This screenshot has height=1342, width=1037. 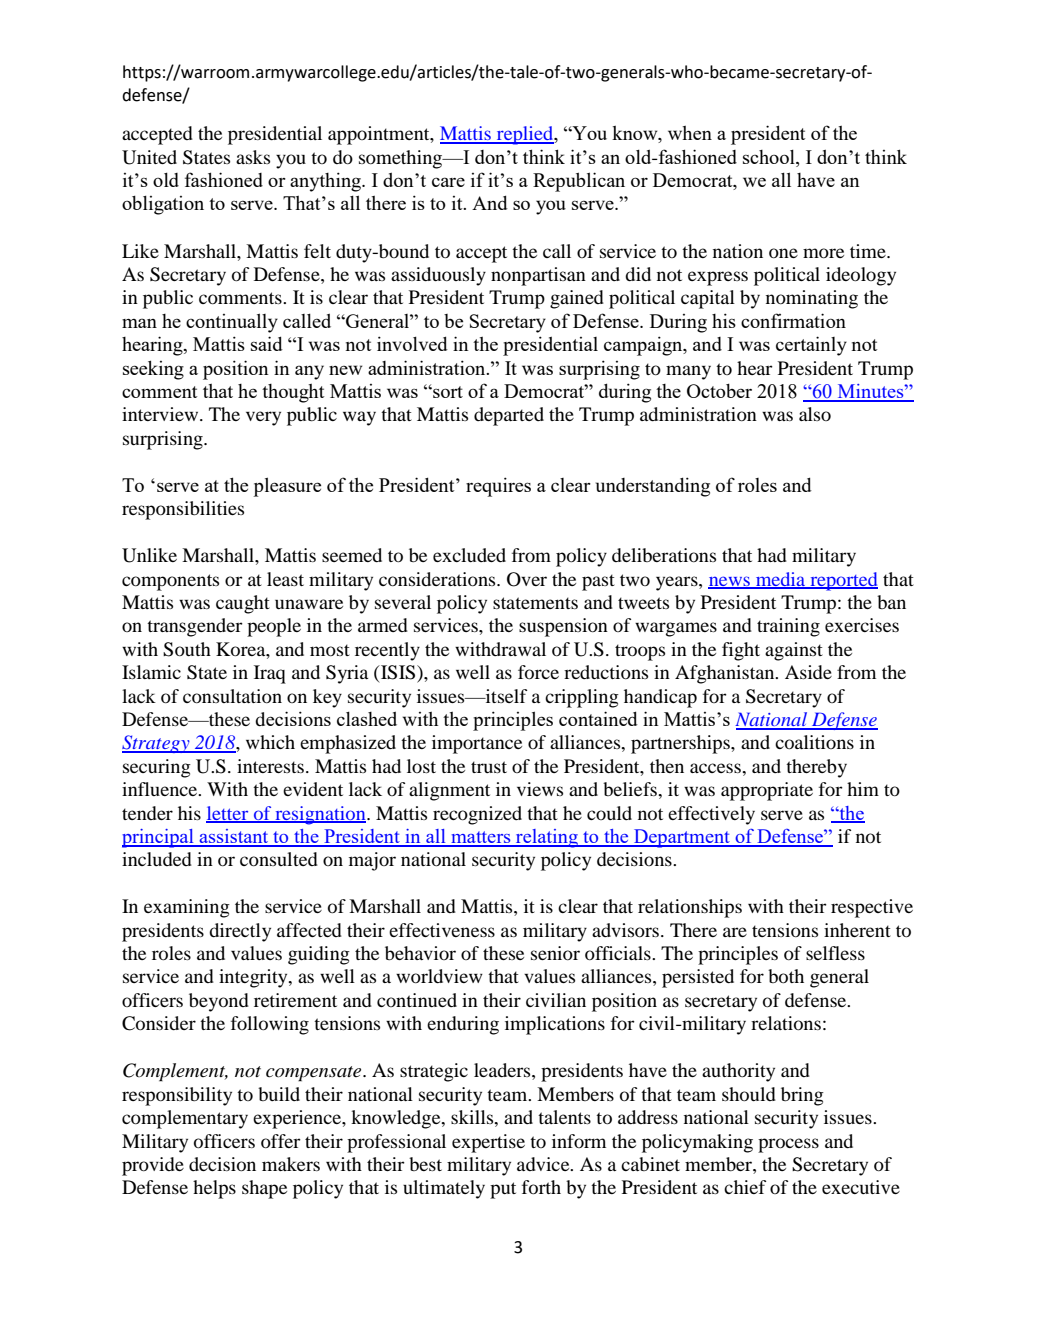 What do you see at coordinates (538, 672) in the screenshot?
I see `force` at bounding box center [538, 672].
